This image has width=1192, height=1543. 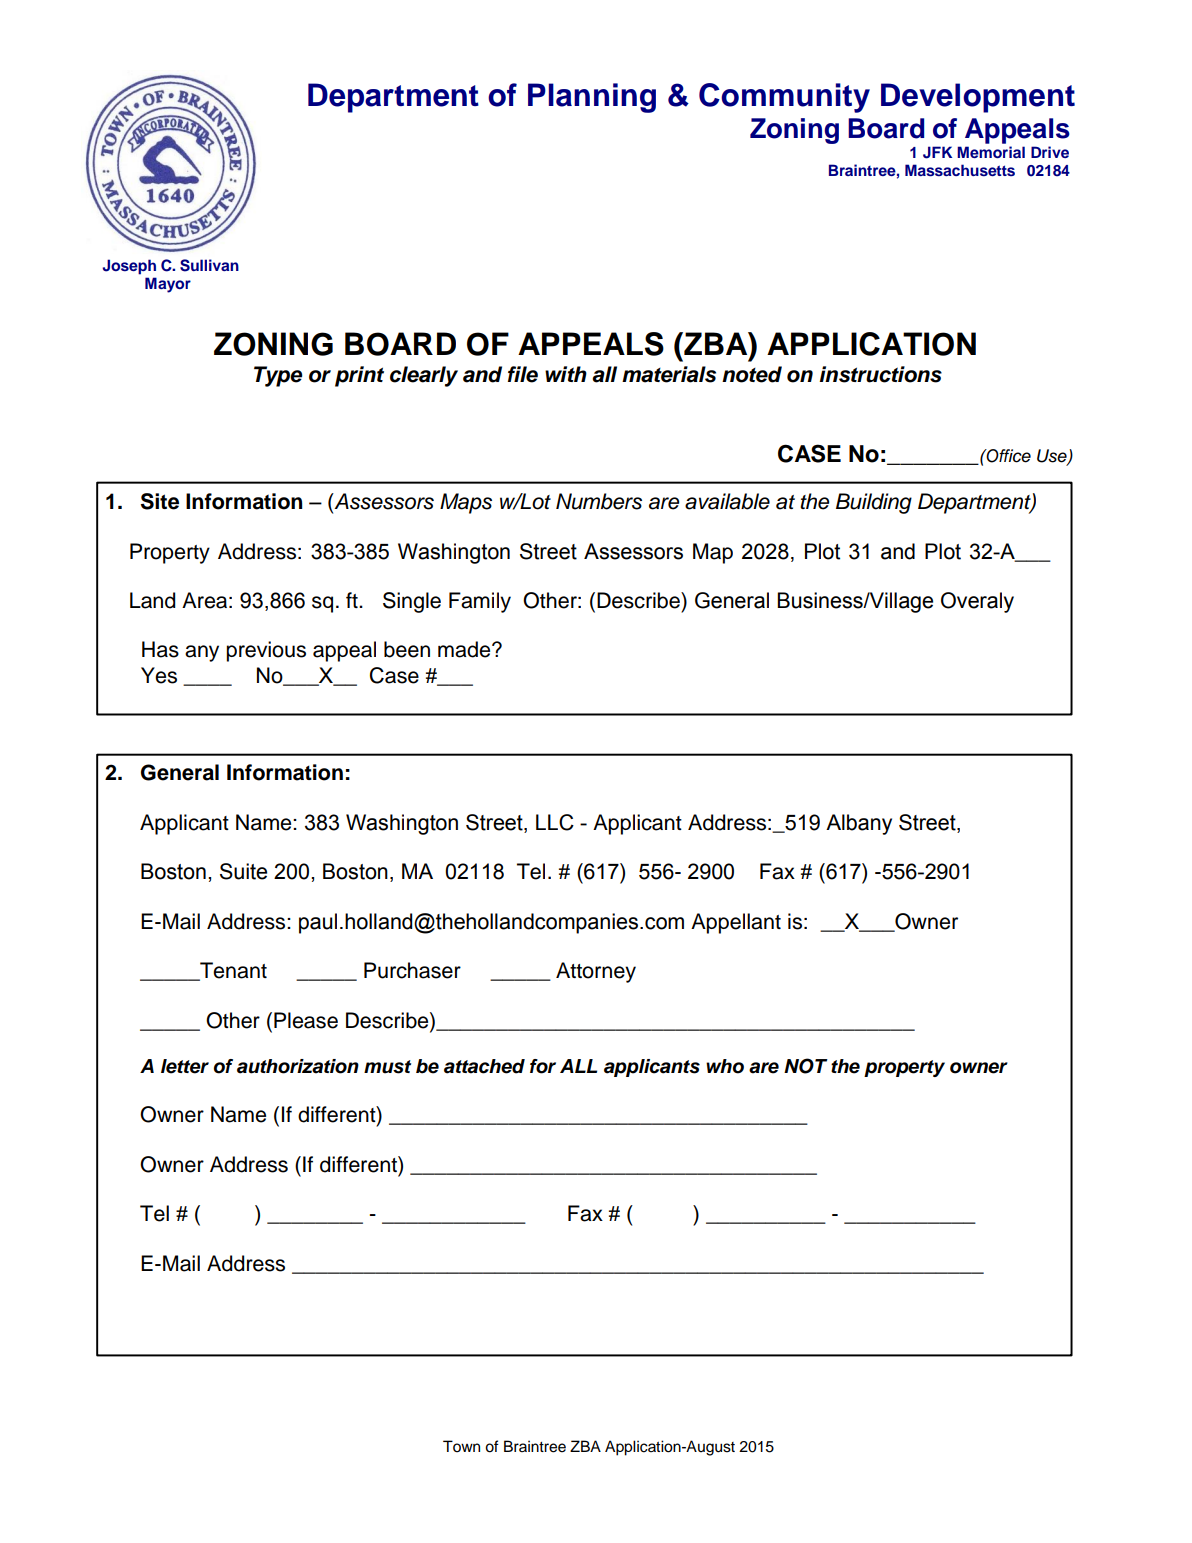 I want to click on Suite, so click(x=243, y=871).
